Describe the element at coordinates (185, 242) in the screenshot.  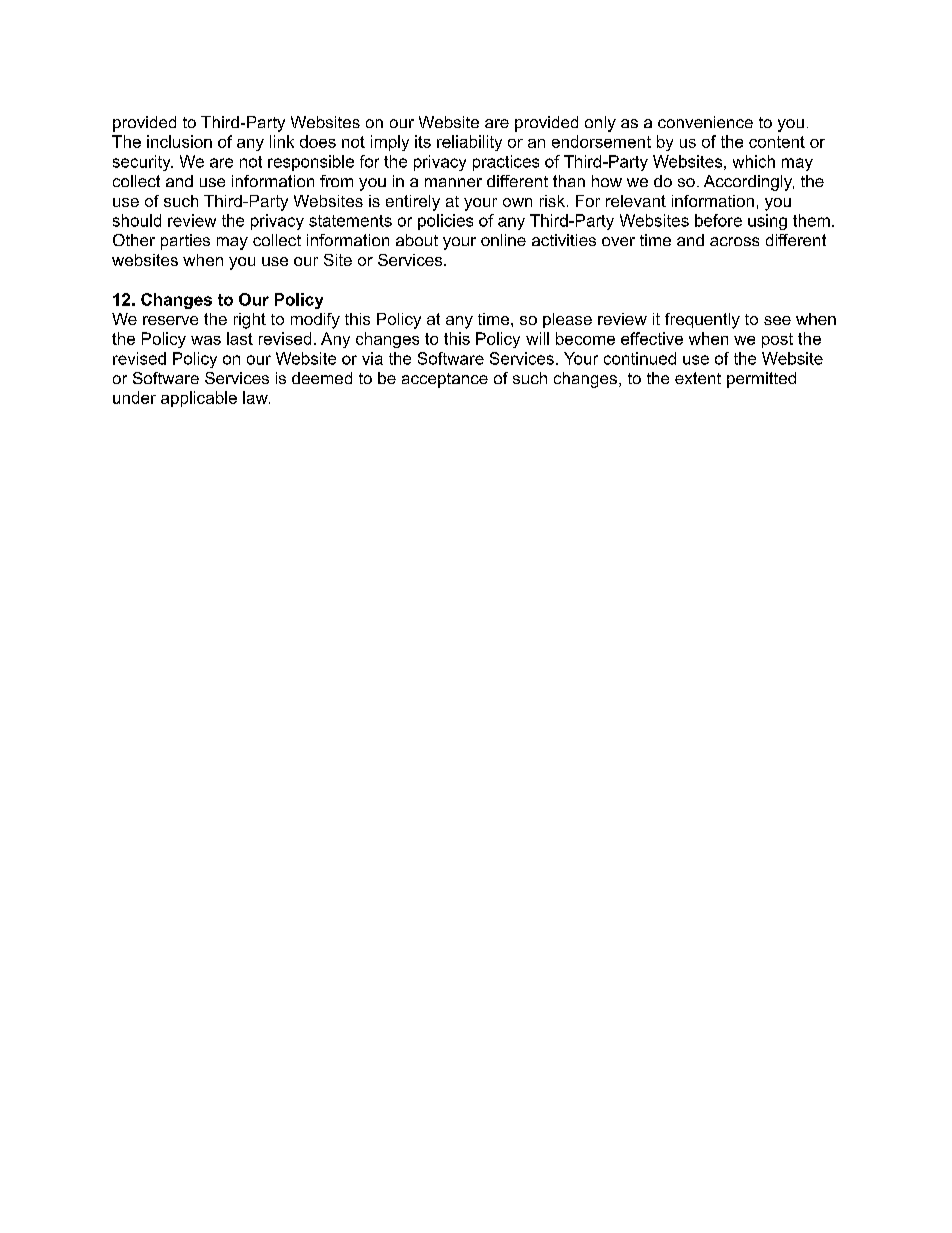
I see `parties` at that location.
